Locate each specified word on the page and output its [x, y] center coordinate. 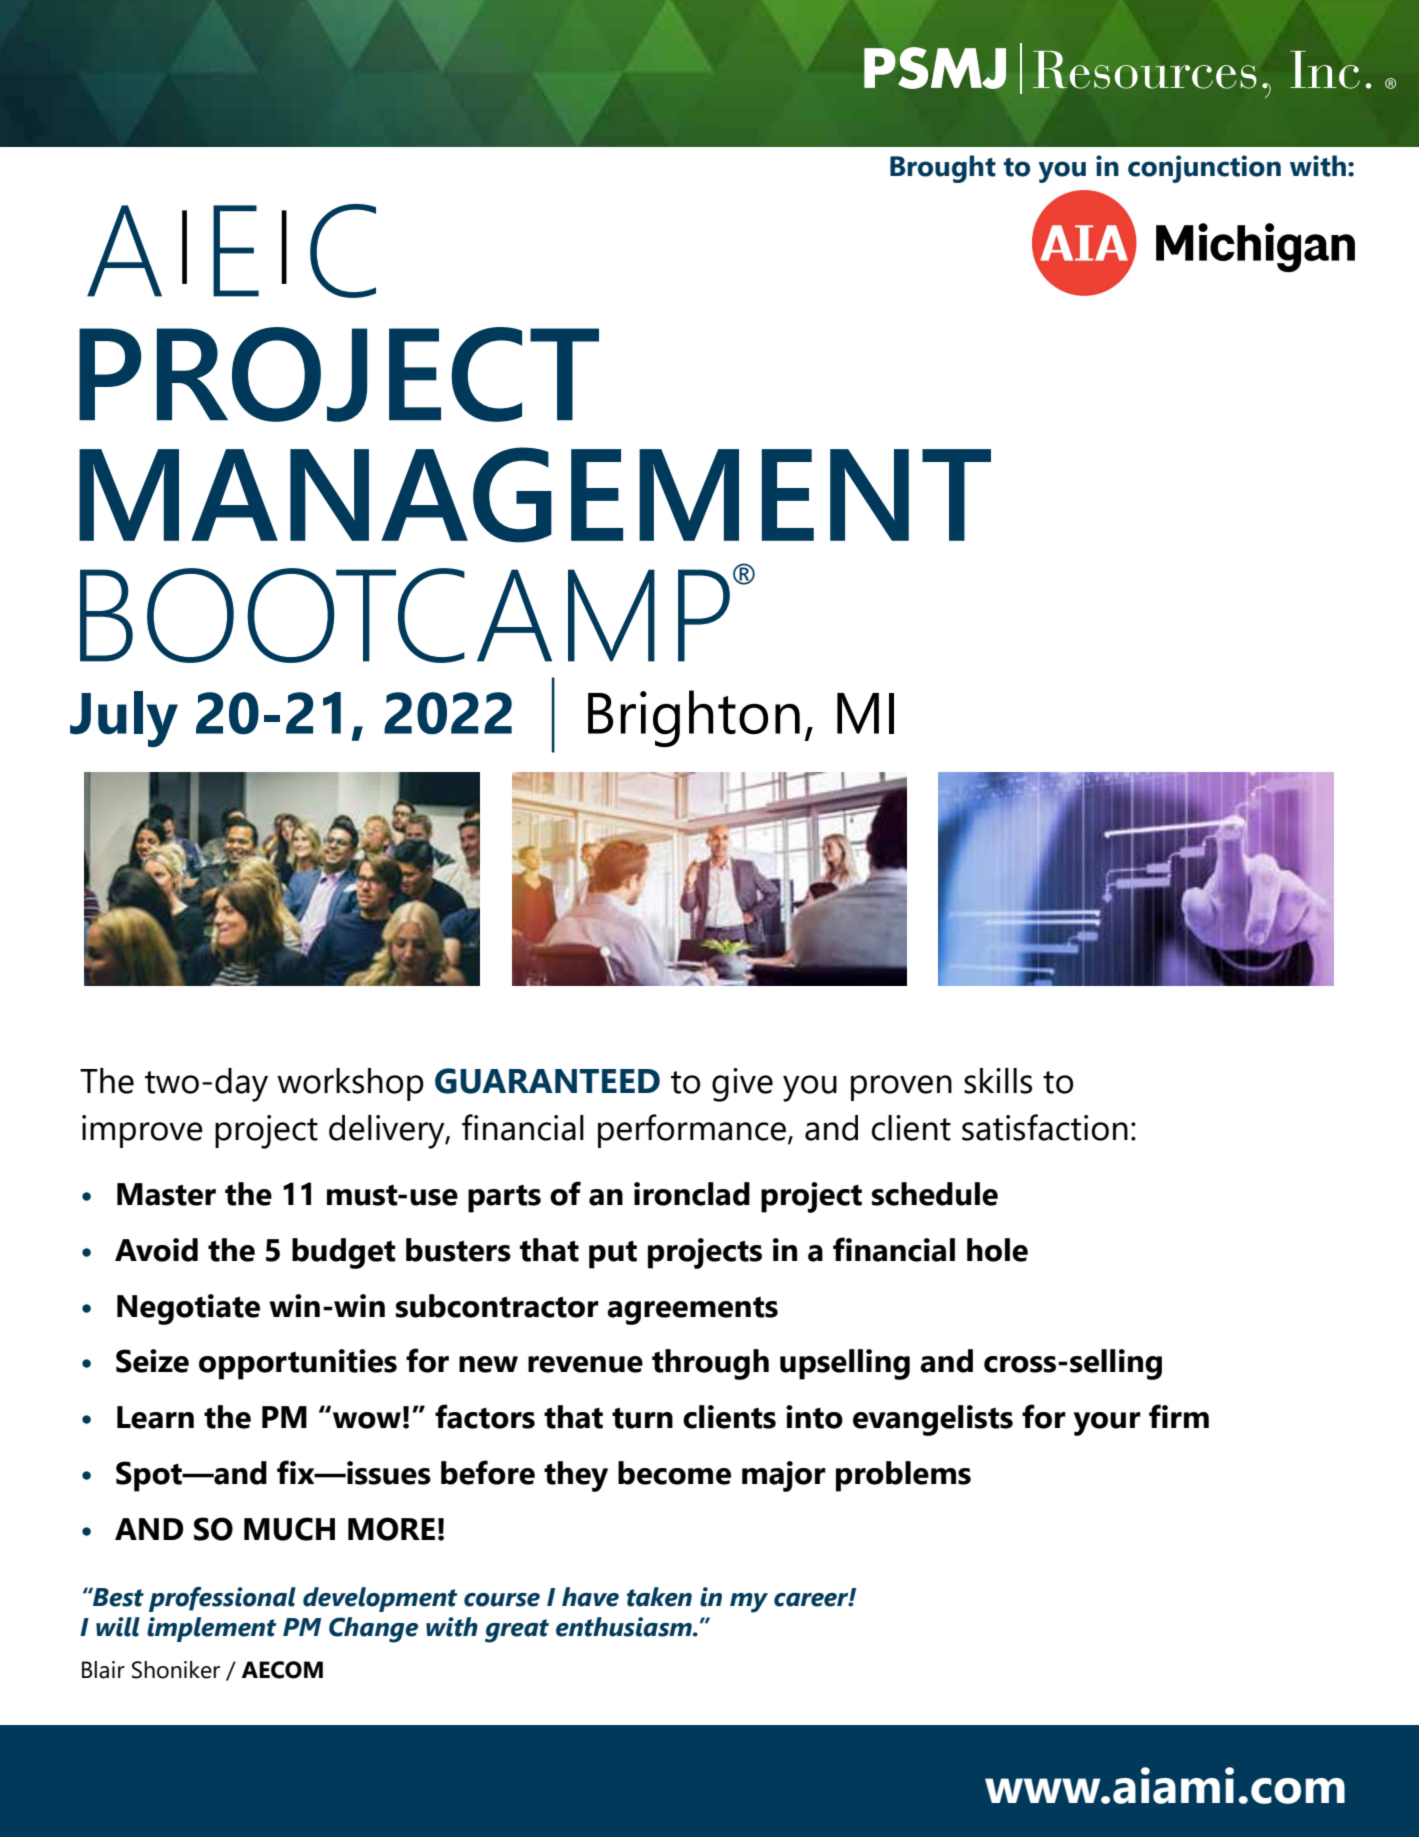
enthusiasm [625, 1627]
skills [998, 1081]
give [742, 1085]
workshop [350, 1084]
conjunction [1204, 169]
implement [212, 1629]
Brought [943, 169]
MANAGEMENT [535, 495]
